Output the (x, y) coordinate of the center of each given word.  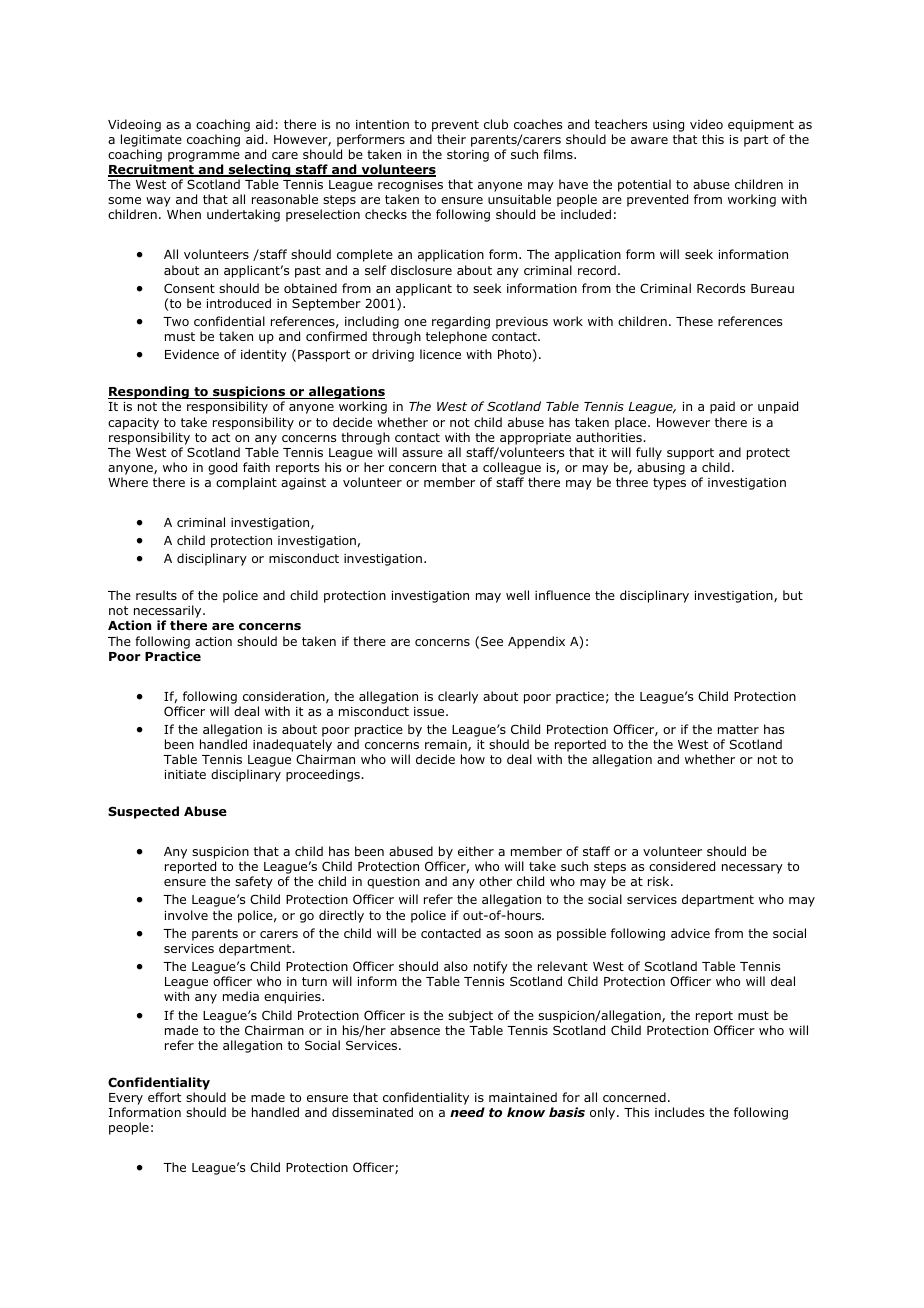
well (517, 595)
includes (679, 1112)
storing (468, 156)
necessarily (168, 613)
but (793, 595)
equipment (761, 126)
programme (204, 157)
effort (164, 1097)
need (467, 1112)
